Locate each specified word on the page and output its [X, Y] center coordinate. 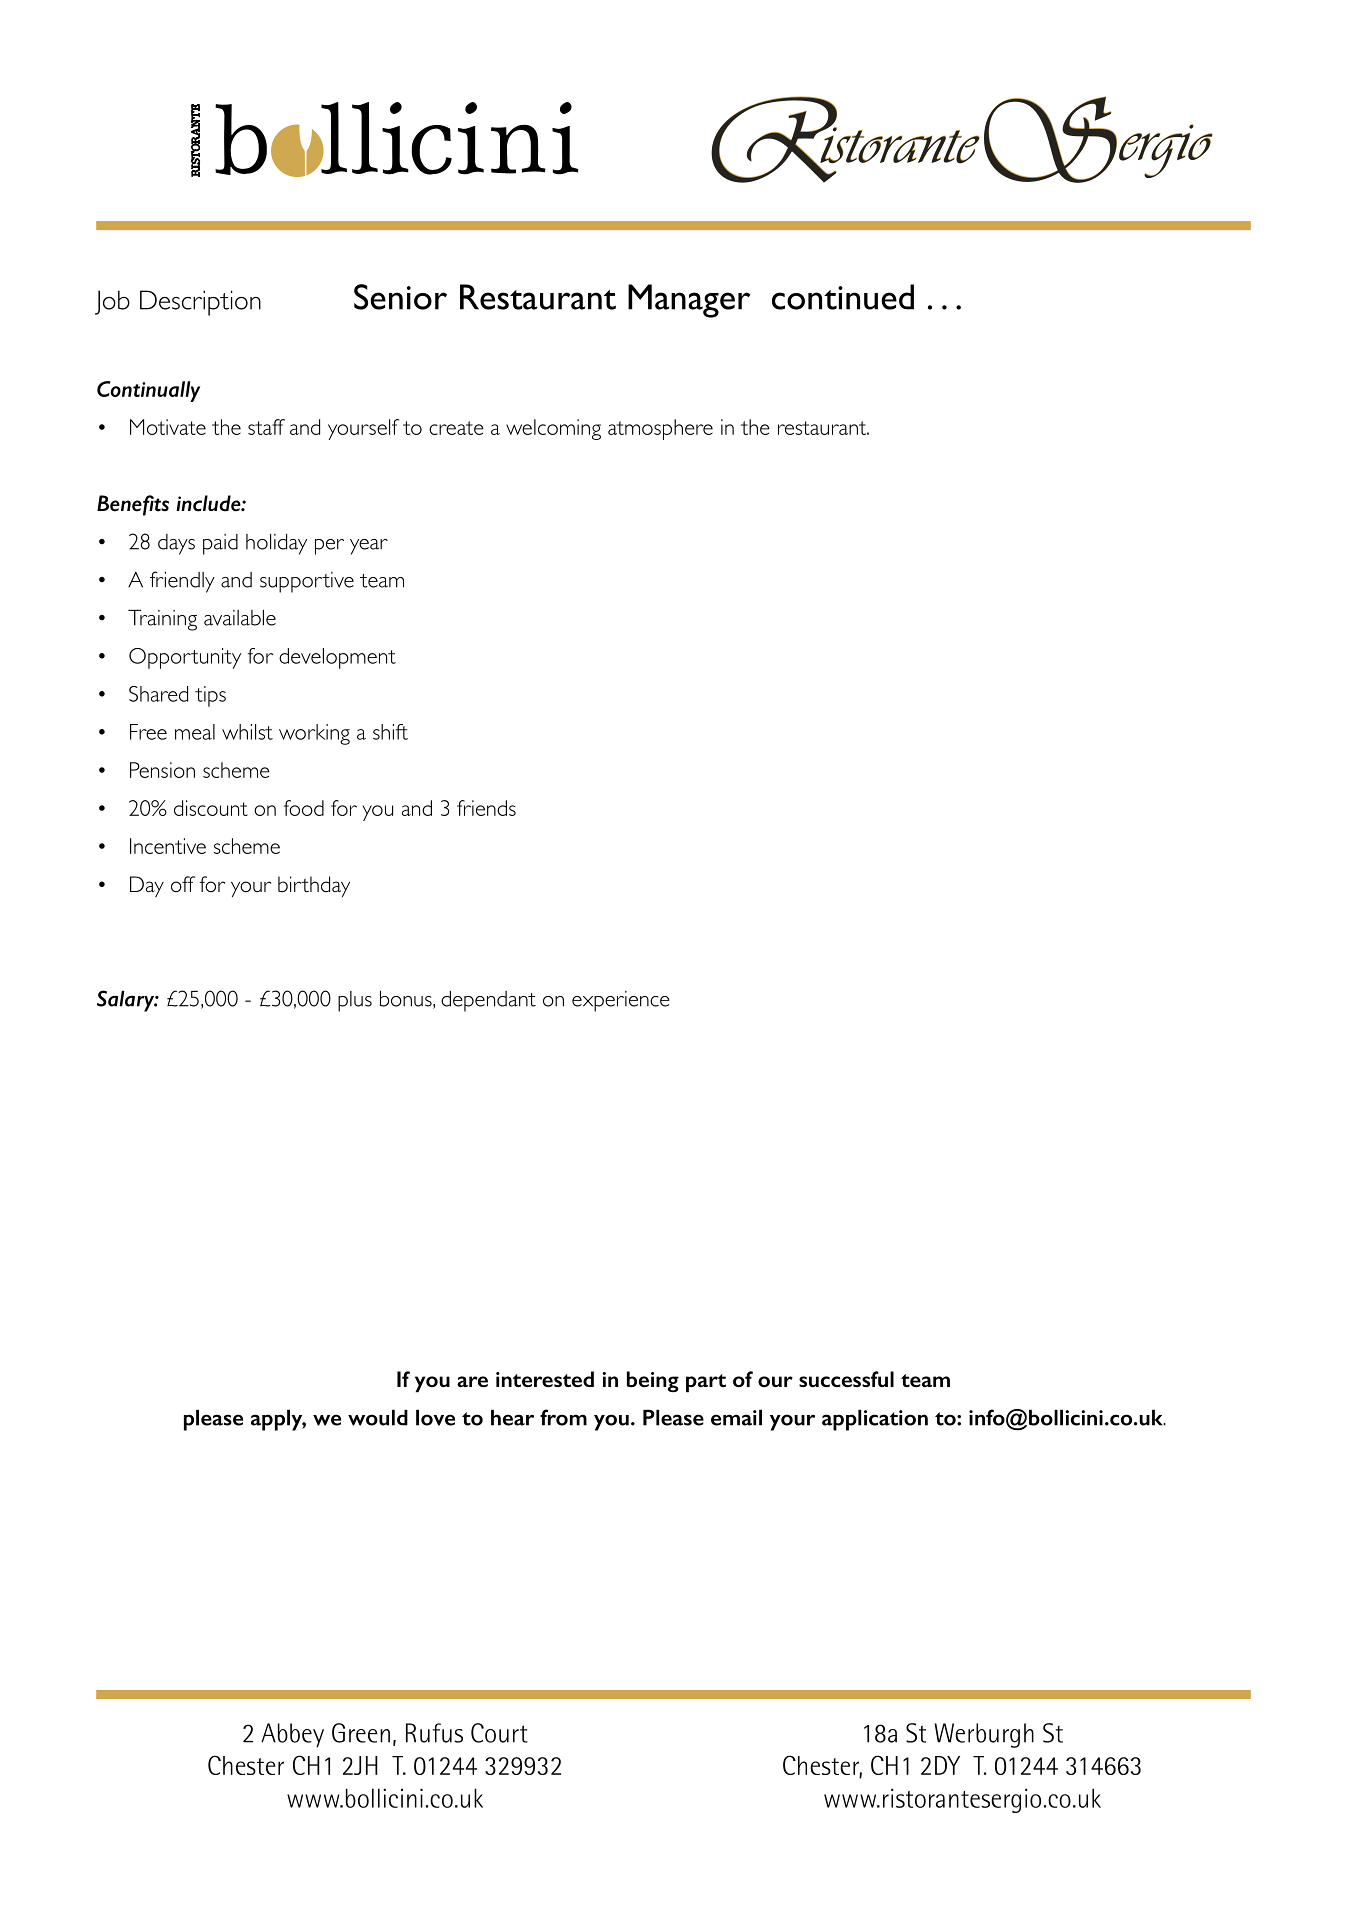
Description [200, 303]
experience [621, 1001]
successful [846, 1379]
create [456, 428]
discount [211, 808]
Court [499, 1733]
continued [843, 297]
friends [486, 808]
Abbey [292, 1735]
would [378, 1418]
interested [545, 1379]
